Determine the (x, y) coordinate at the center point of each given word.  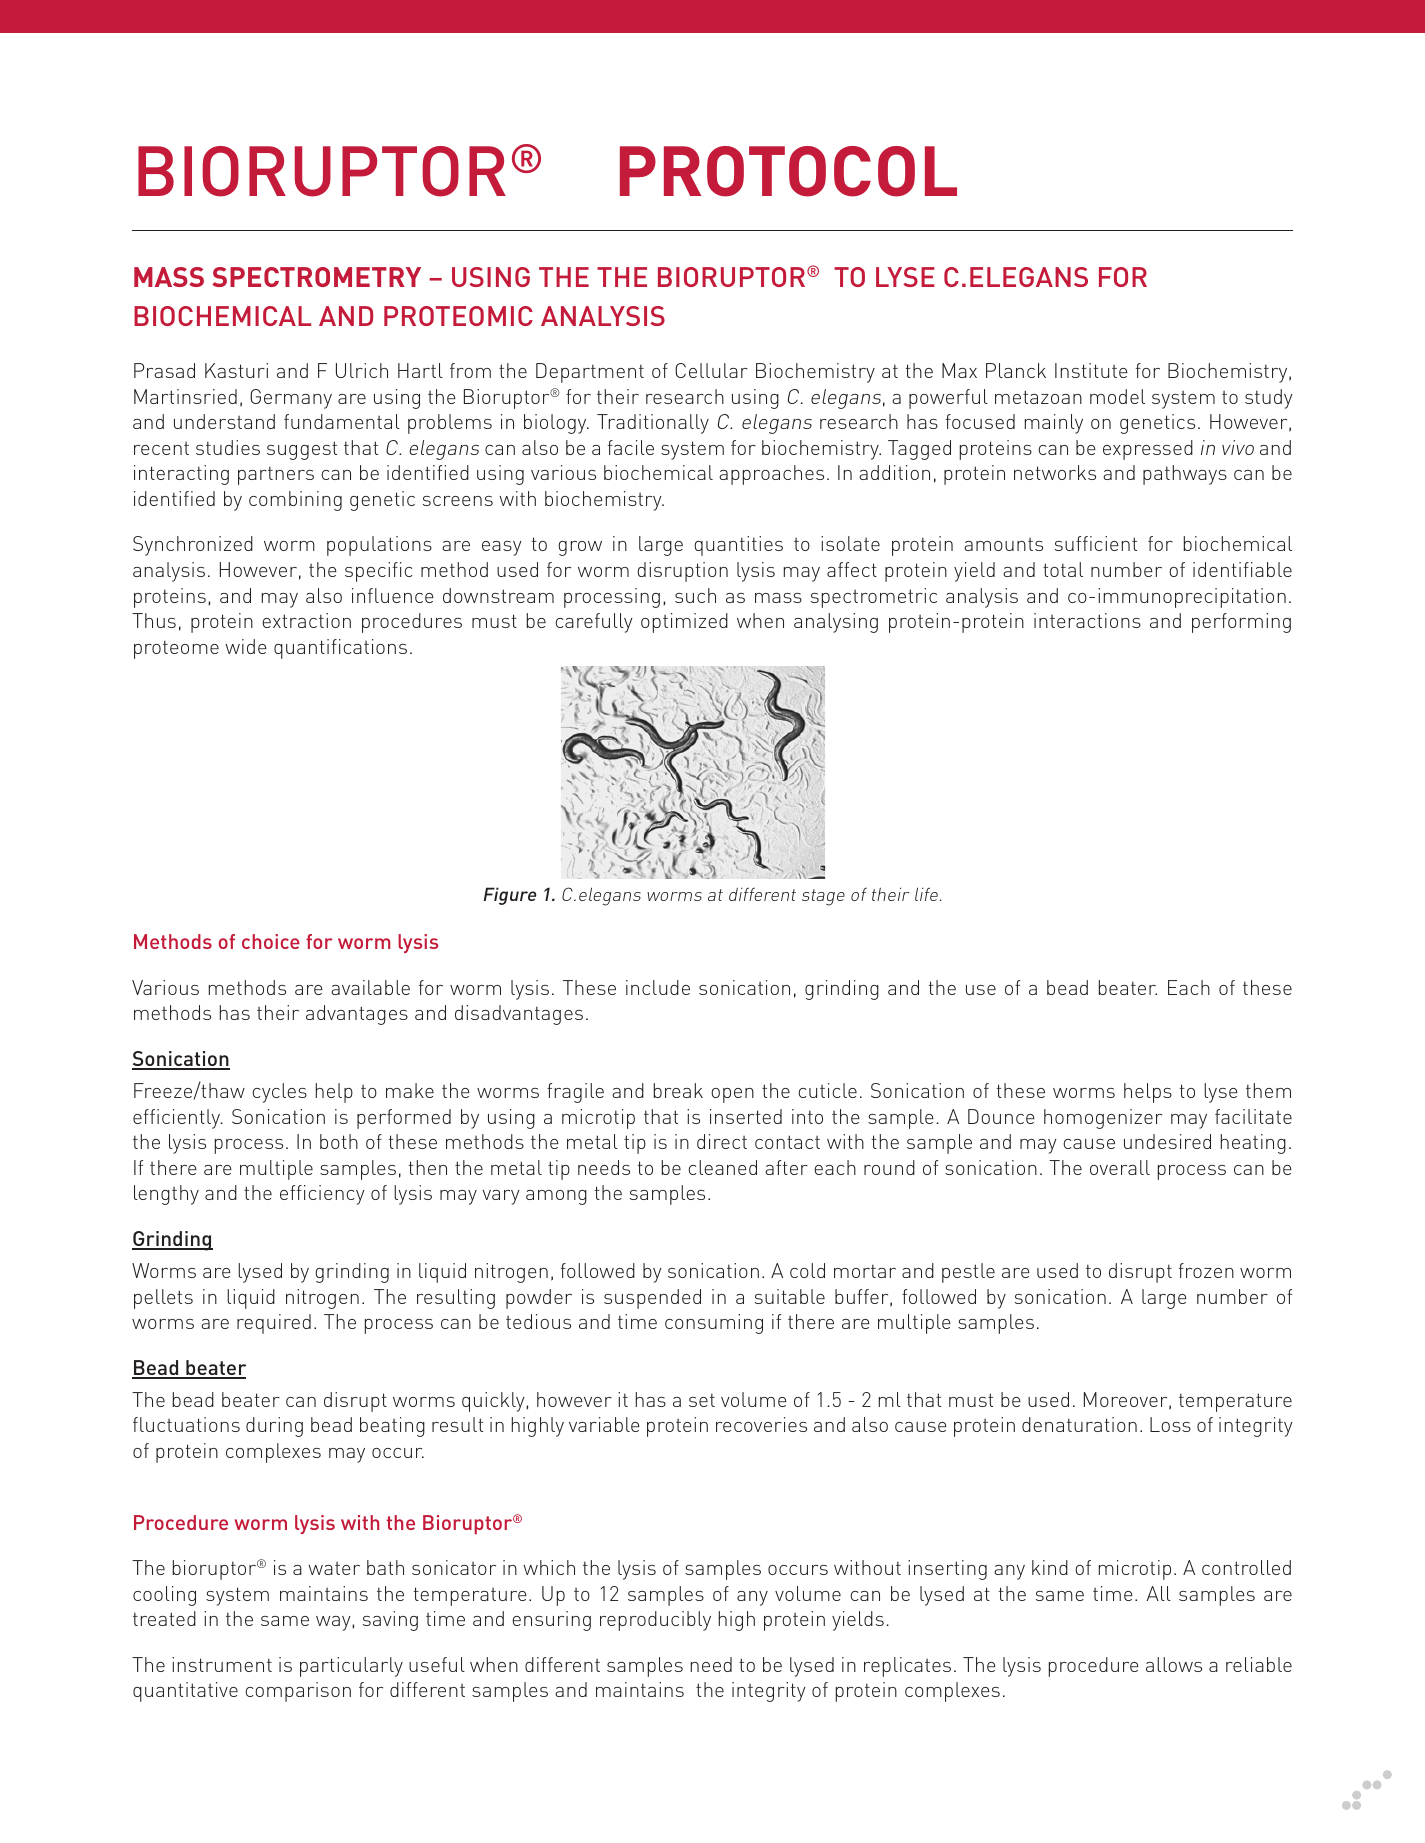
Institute (1091, 370)
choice (271, 941)
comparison (298, 1692)
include (658, 987)
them (1268, 1090)
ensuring (551, 1621)
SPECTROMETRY (316, 277)
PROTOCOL (788, 171)
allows (1174, 1664)
